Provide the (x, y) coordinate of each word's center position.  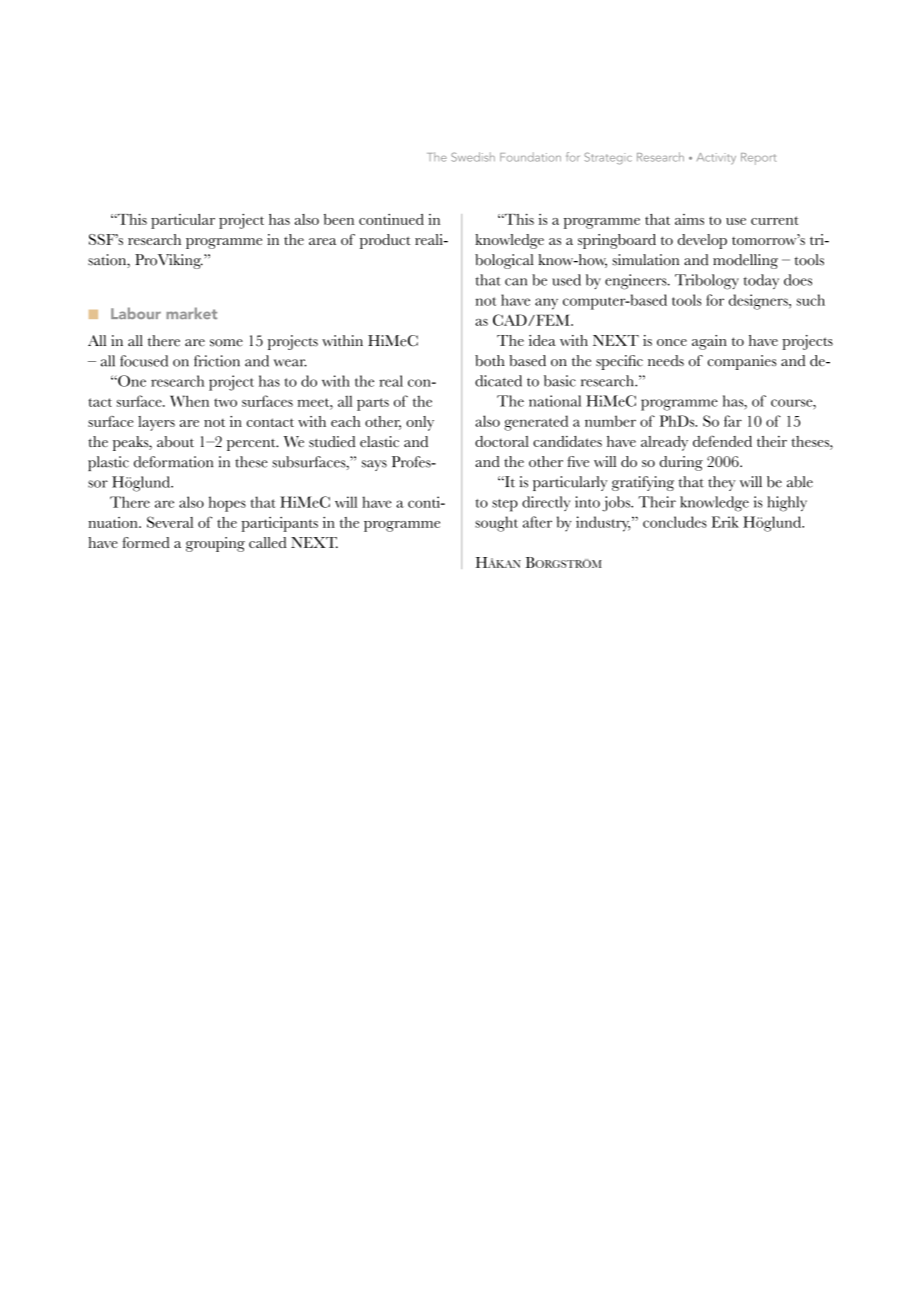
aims (689, 219)
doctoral (502, 441)
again (709, 342)
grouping (215, 544)
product (385, 241)
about (175, 441)
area (322, 241)
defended (722, 441)
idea (542, 340)
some (226, 343)
